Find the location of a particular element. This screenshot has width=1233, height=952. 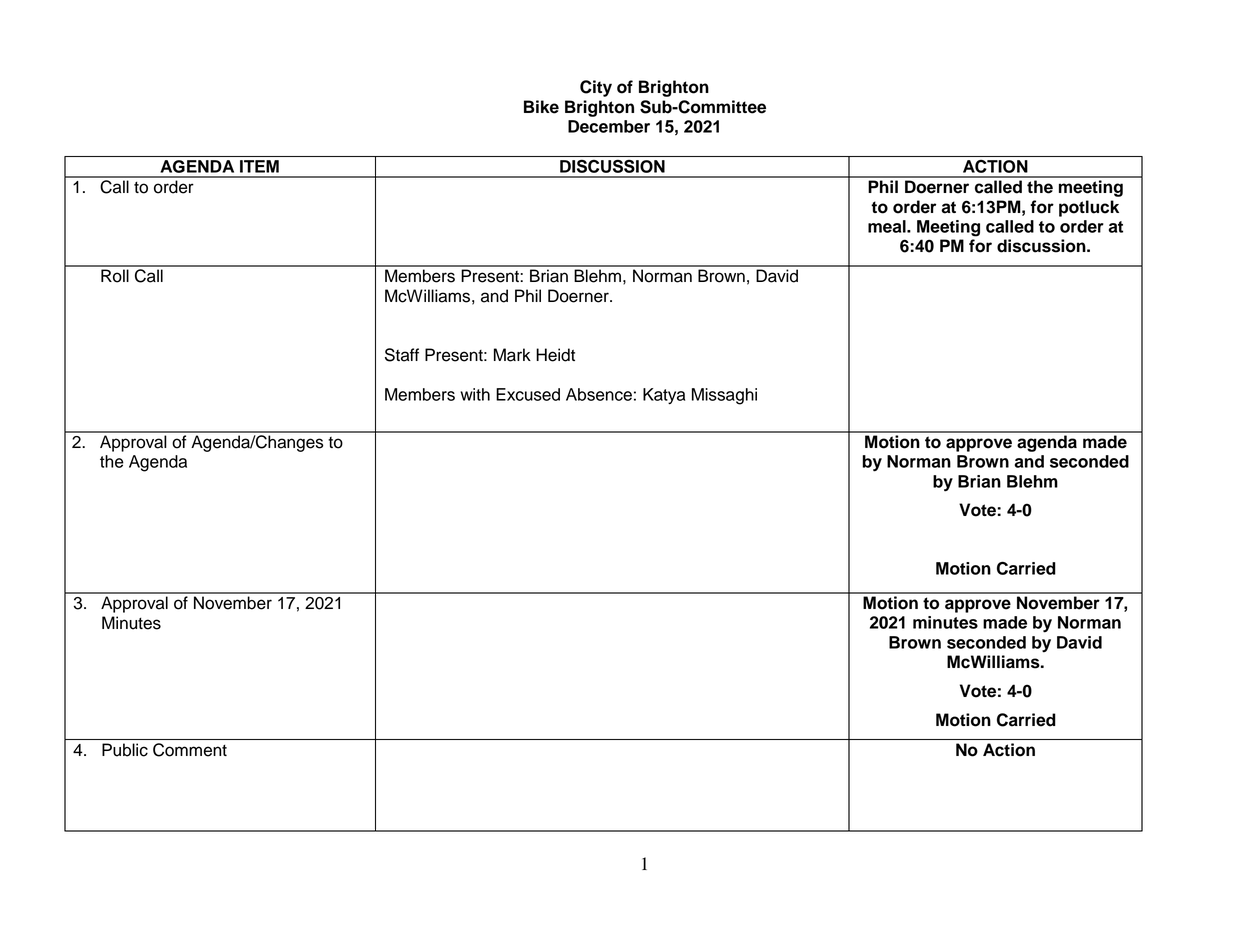

with is located at coordinates (475, 394).
